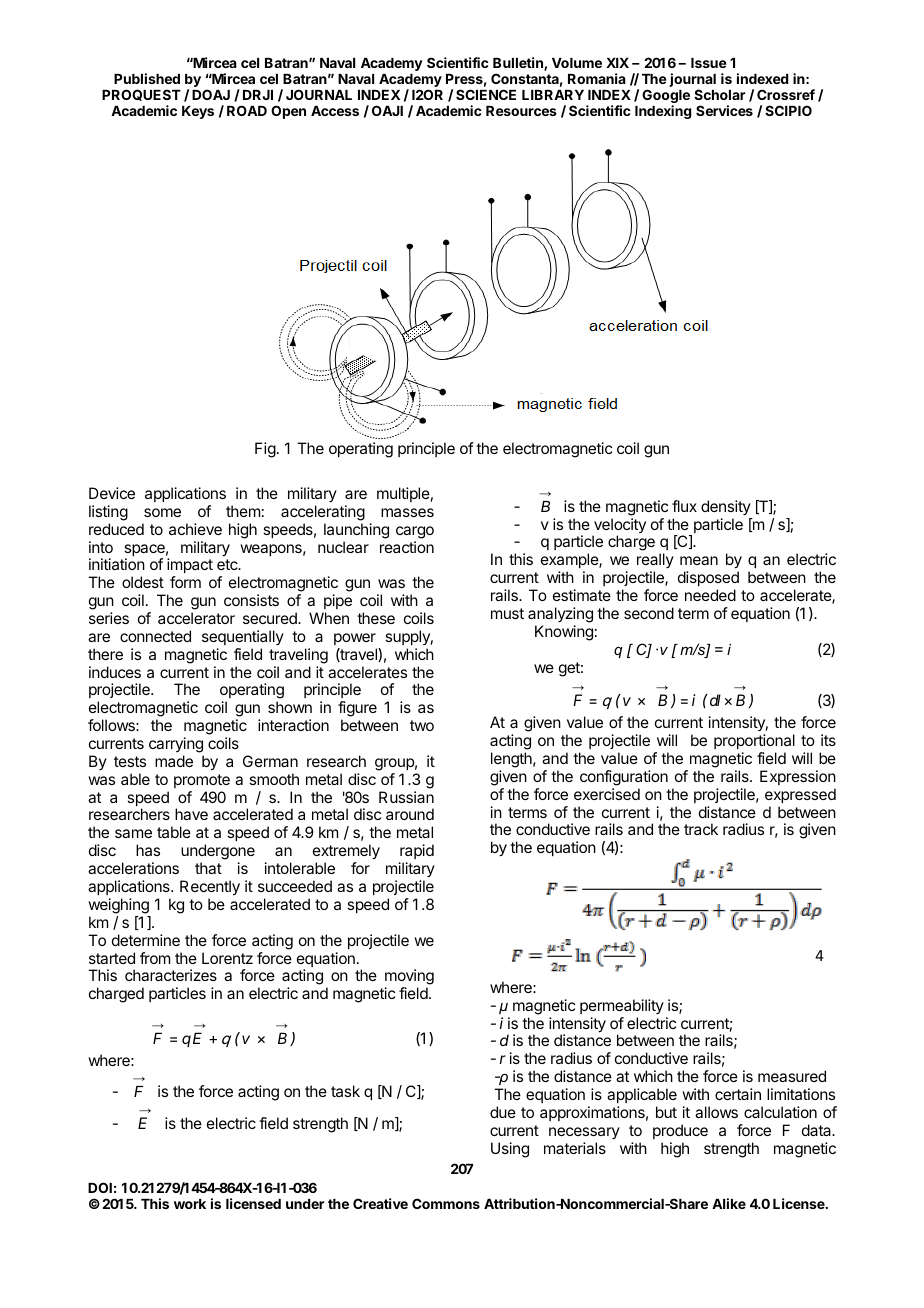  Describe the element at coordinates (112, 493) in the screenshot. I see `Device` at that location.
